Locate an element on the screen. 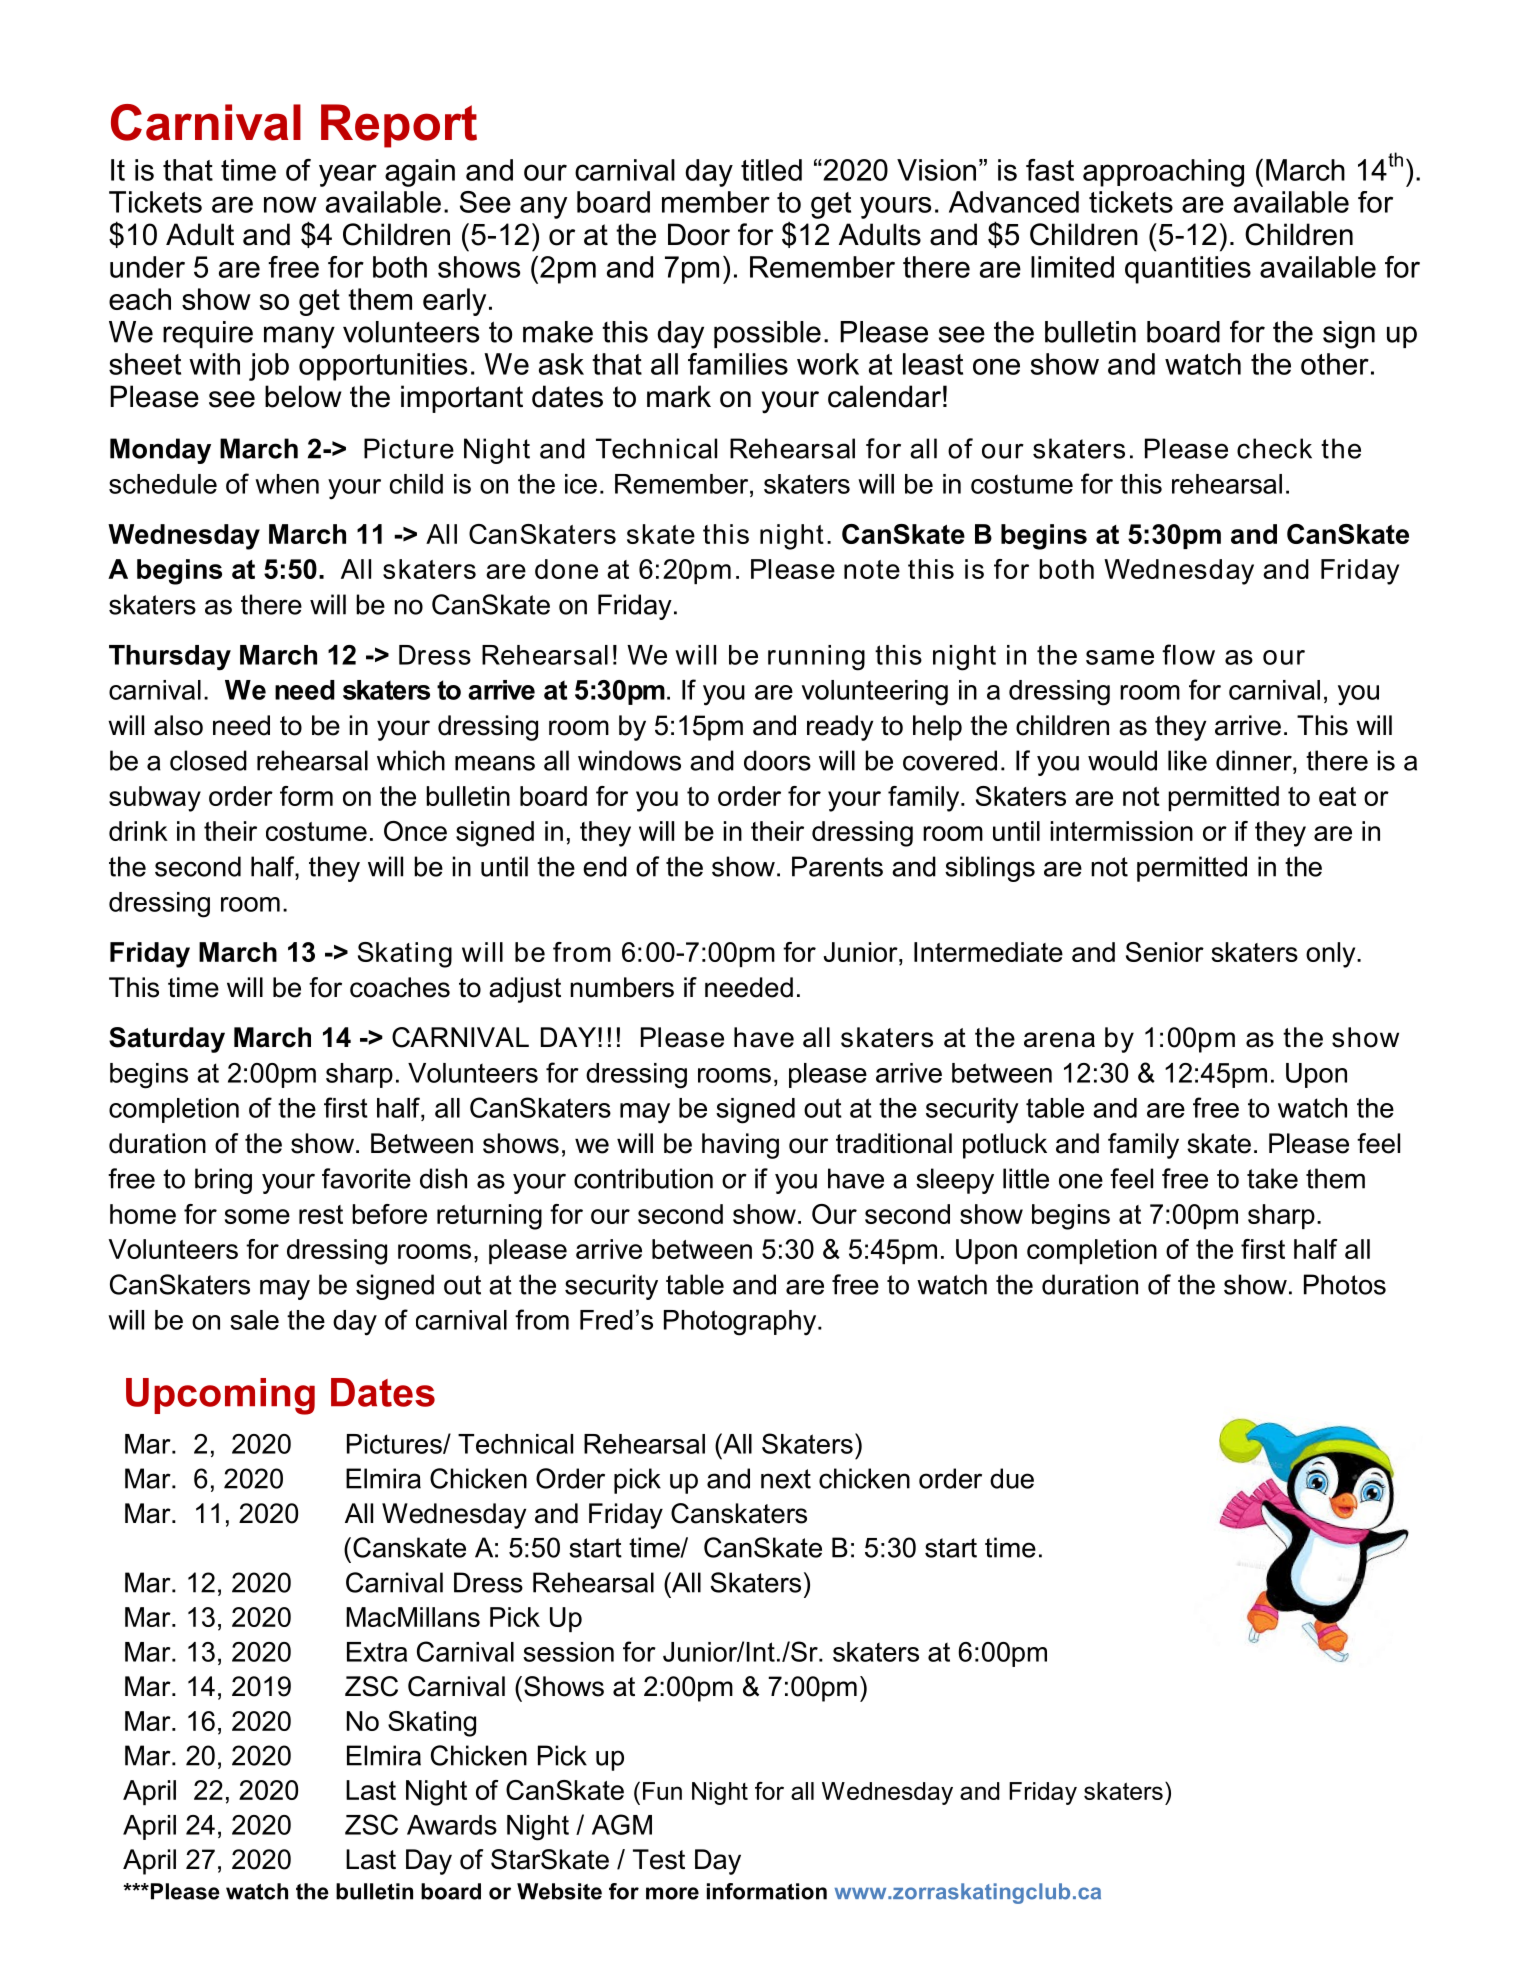  ready is located at coordinates (840, 728).
